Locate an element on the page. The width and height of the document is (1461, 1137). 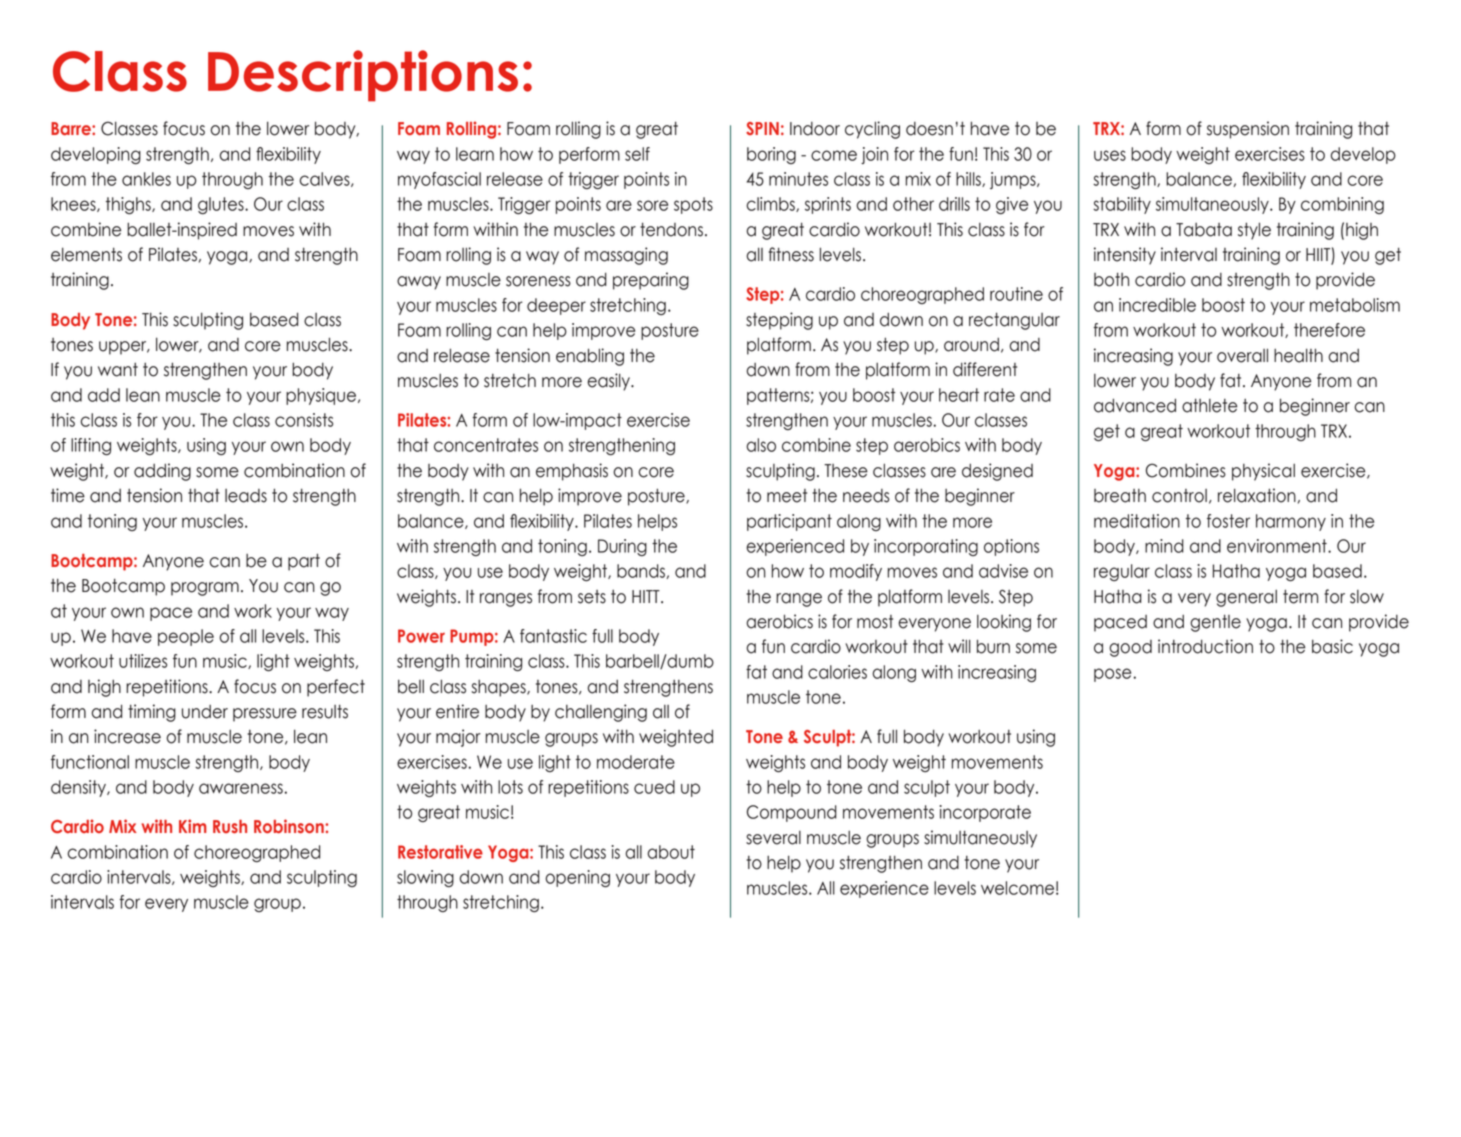
control is located at coordinates (1179, 496).
